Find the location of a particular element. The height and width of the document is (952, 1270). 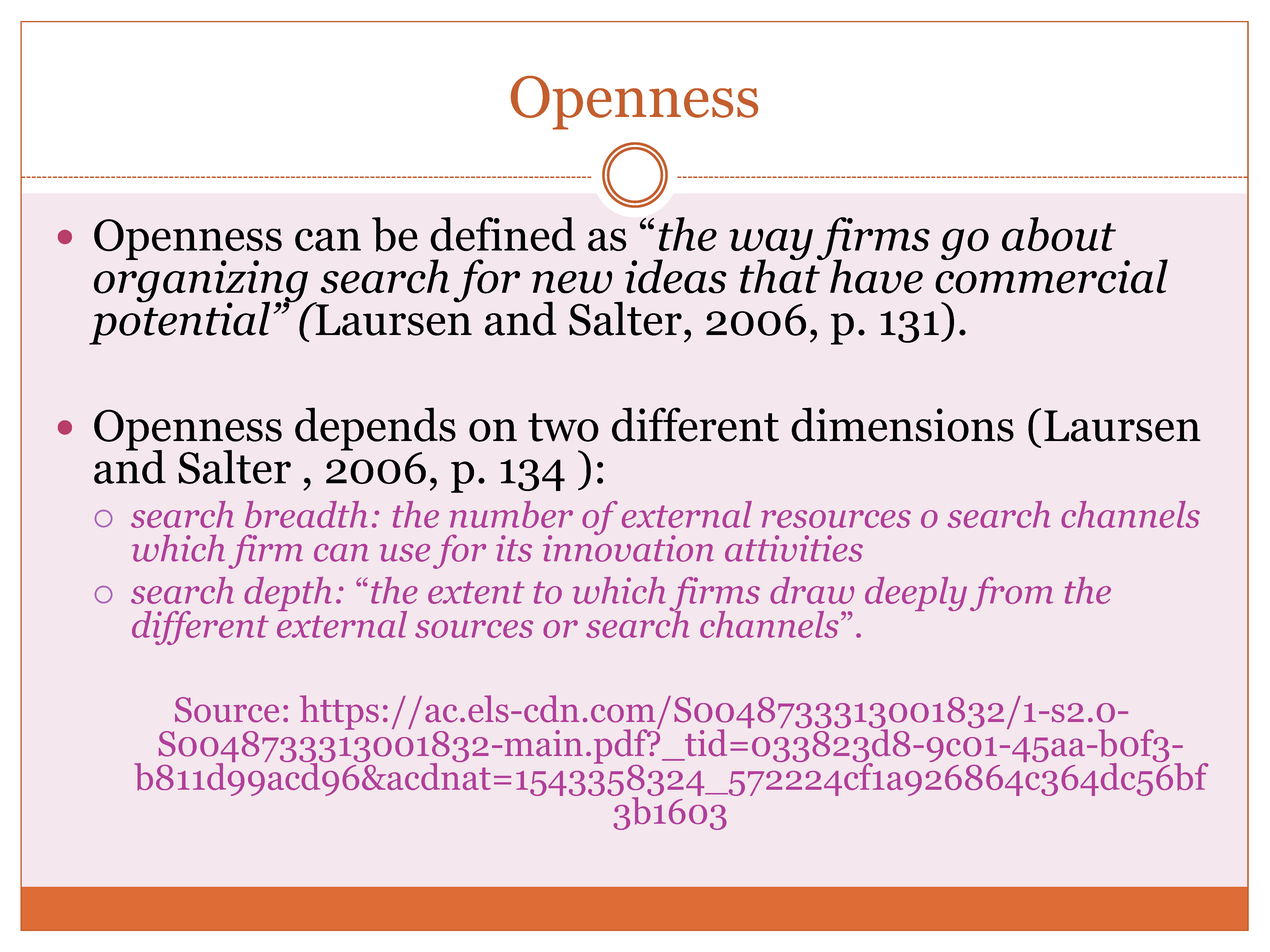

depth is located at coordinates (288, 594).
